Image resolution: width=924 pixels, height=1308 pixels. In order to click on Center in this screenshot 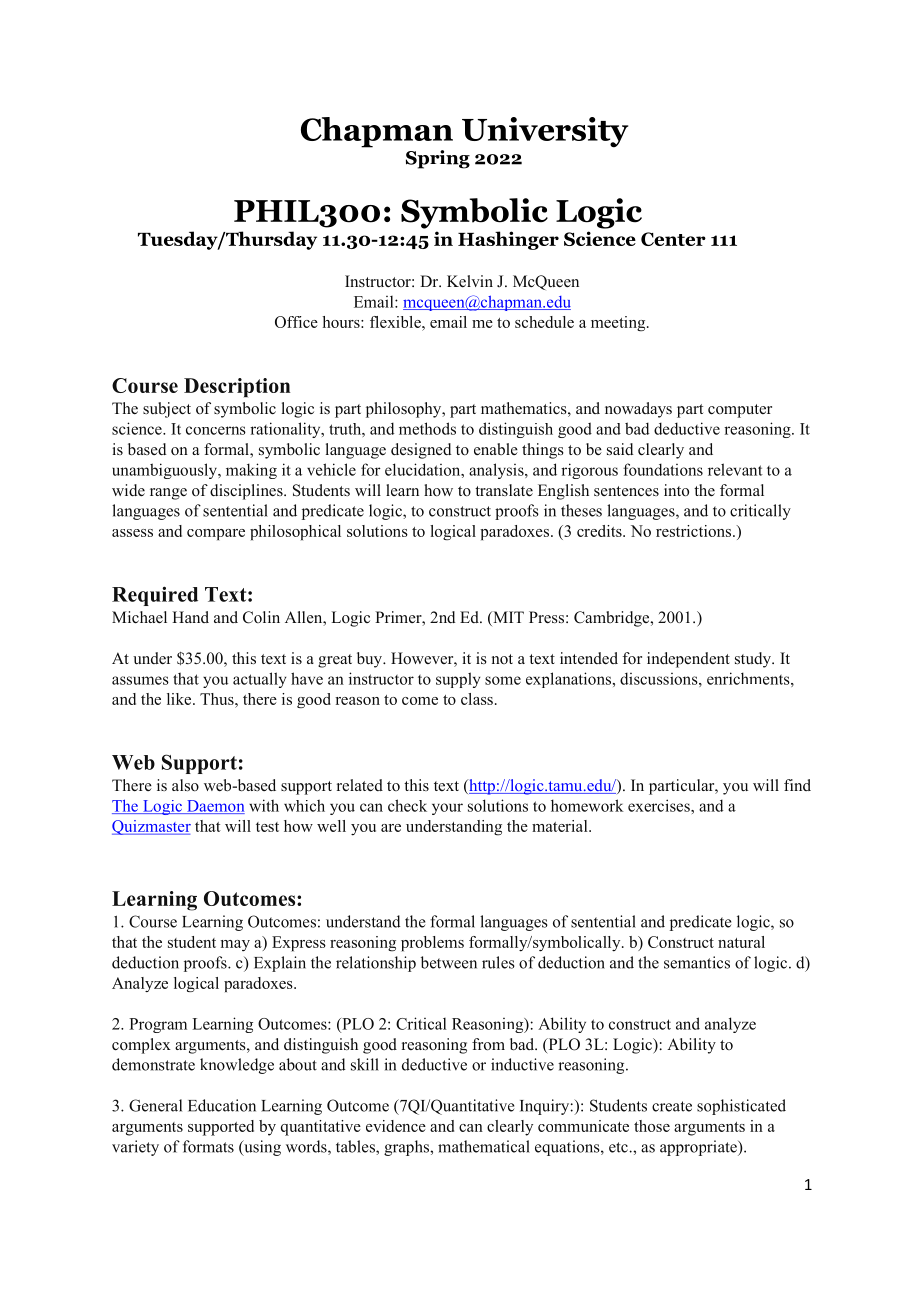, I will do `click(673, 239)`.
